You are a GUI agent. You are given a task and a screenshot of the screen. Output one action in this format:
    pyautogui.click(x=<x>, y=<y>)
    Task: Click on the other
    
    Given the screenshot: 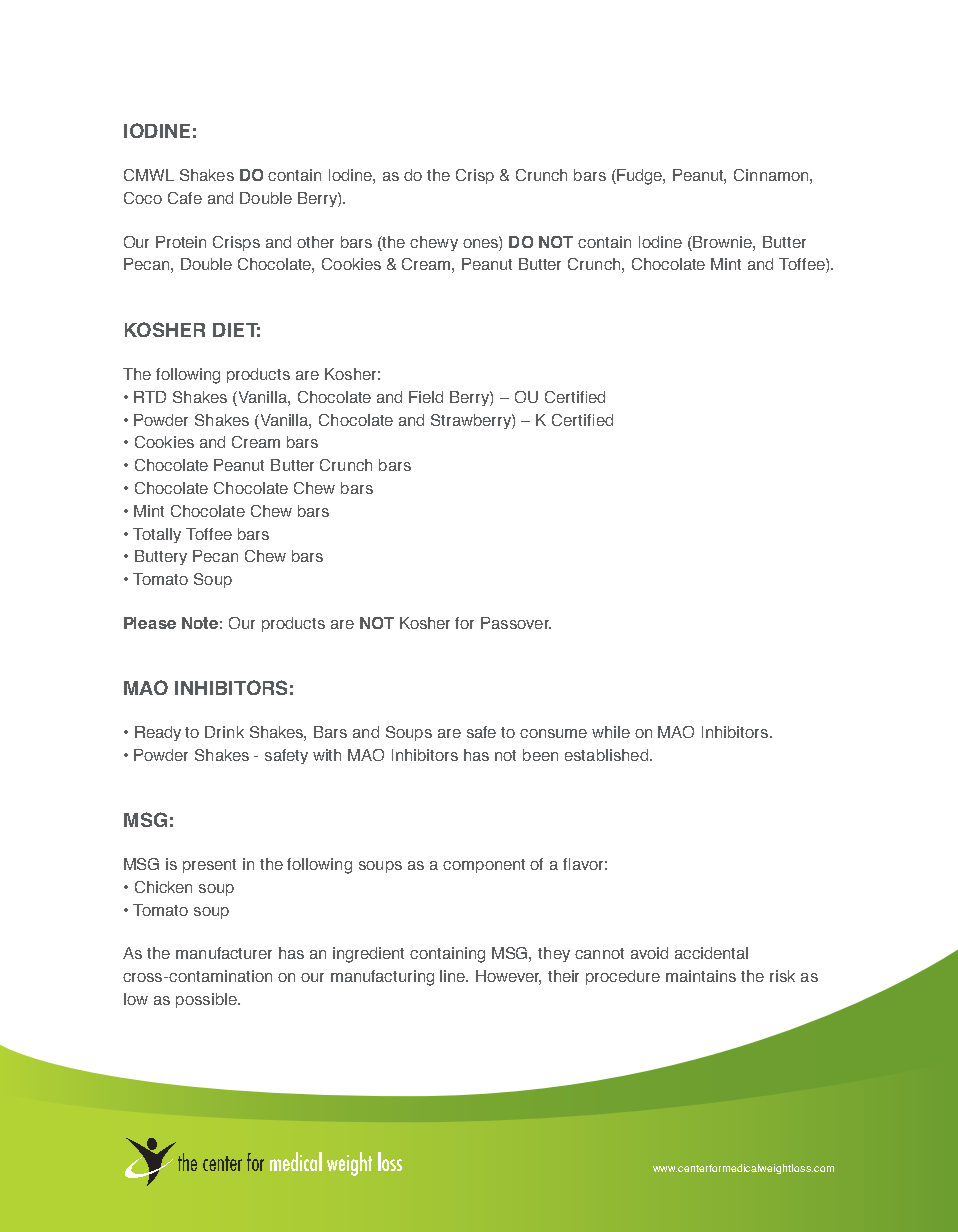 What is the action you would take?
    pyautogui.click(x=315, y=242)
